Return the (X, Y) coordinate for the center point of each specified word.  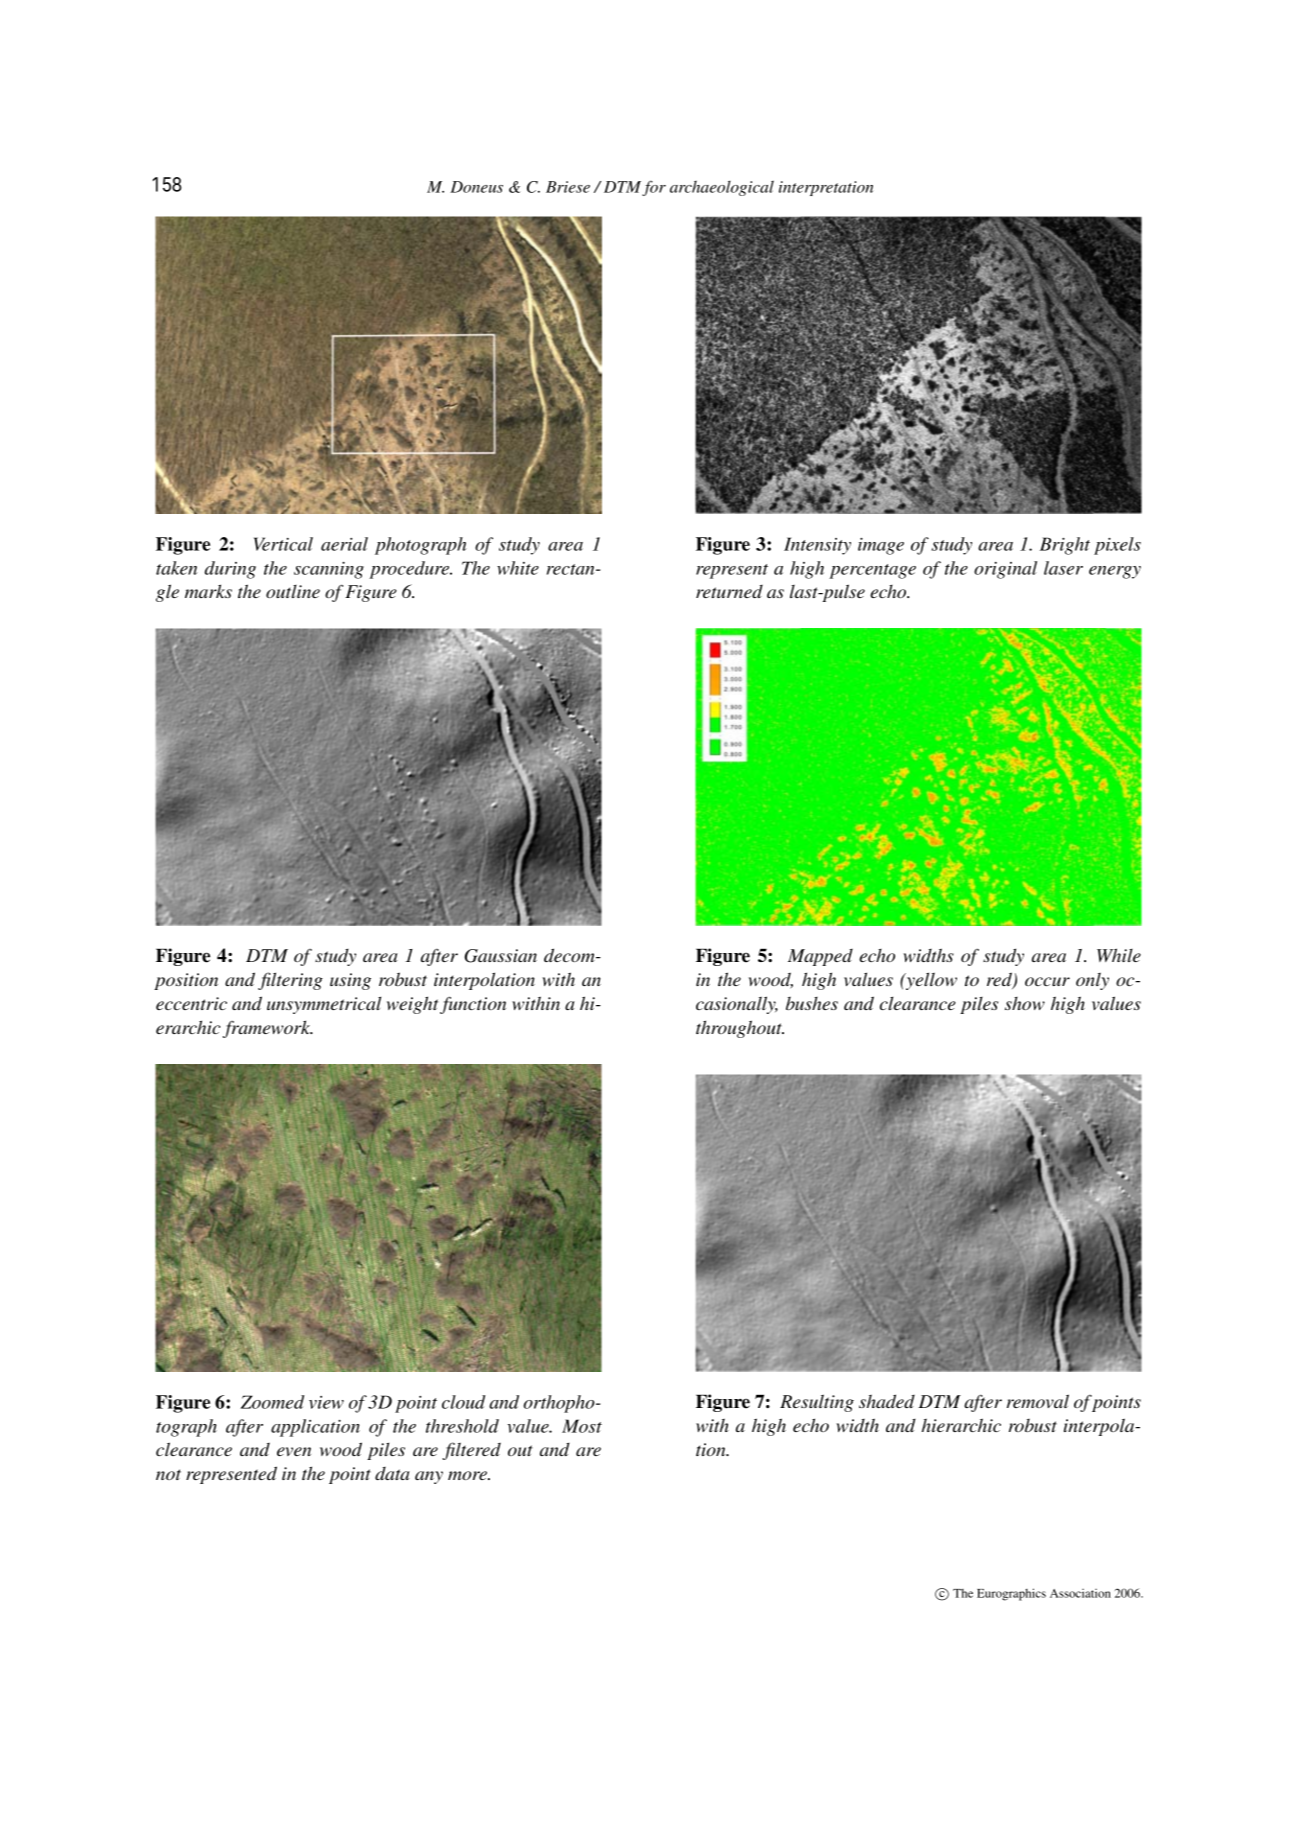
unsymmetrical (324, 1005)
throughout (740, 1029)
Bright (1065, 546)
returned (729, 591)
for (654, 188)
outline (293, 591)
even (294, 1451)
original (1005, 570)
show (1025, 1003)
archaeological (722, 188)
